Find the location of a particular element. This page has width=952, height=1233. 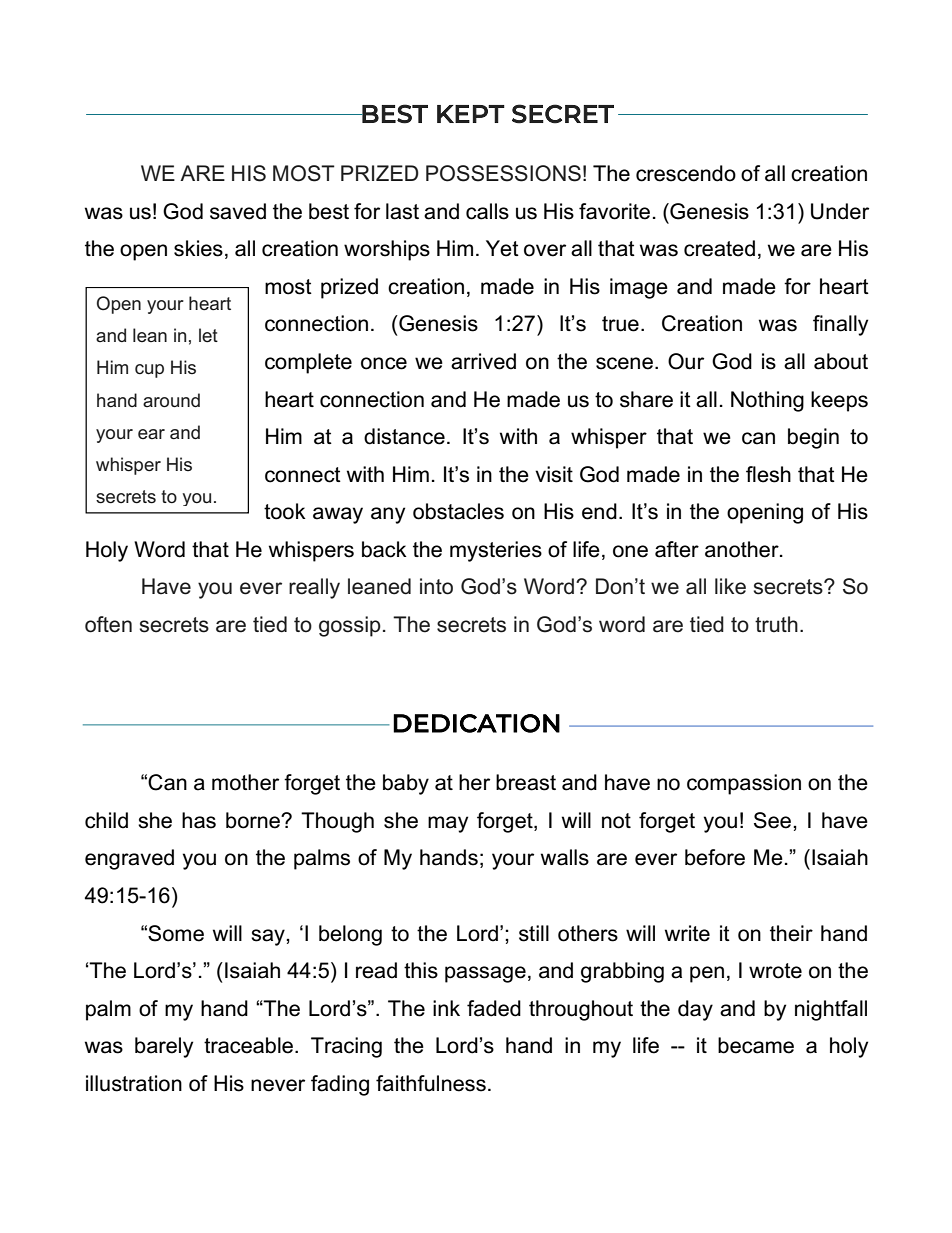

finally is located at coordinates (840, 325).
